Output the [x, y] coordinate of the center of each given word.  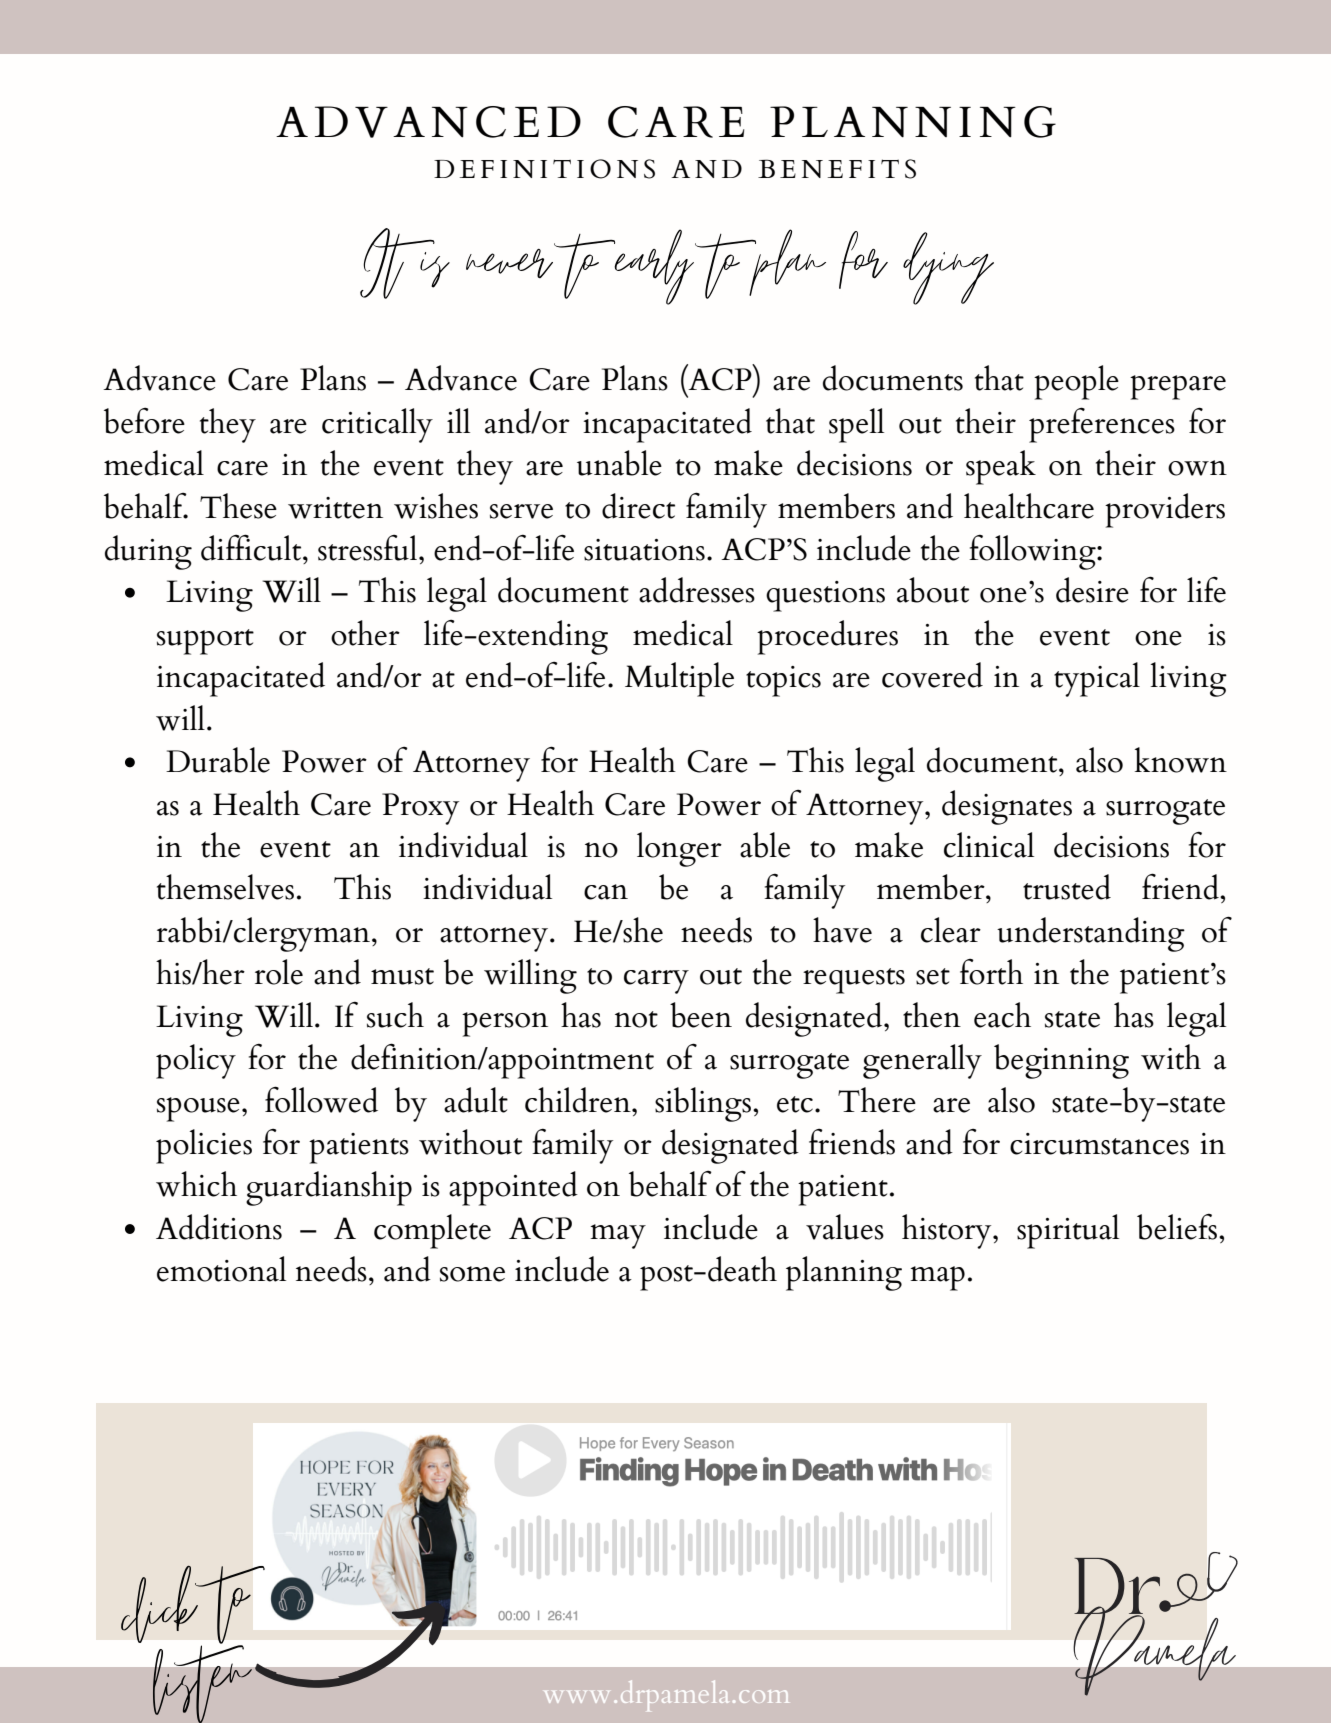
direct [638, 506]
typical [1097, 679]
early [653, 267]
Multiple [679, 679]
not [636, 1019]
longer [679, 849]
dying [948, 268]
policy [196, 1061]
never [509, 263]
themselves [225, 887]
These [238, 506]
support [205, 642]
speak [1001, 467]
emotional [221, 1269]
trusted [1067, 887]
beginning [1061, 1061]
